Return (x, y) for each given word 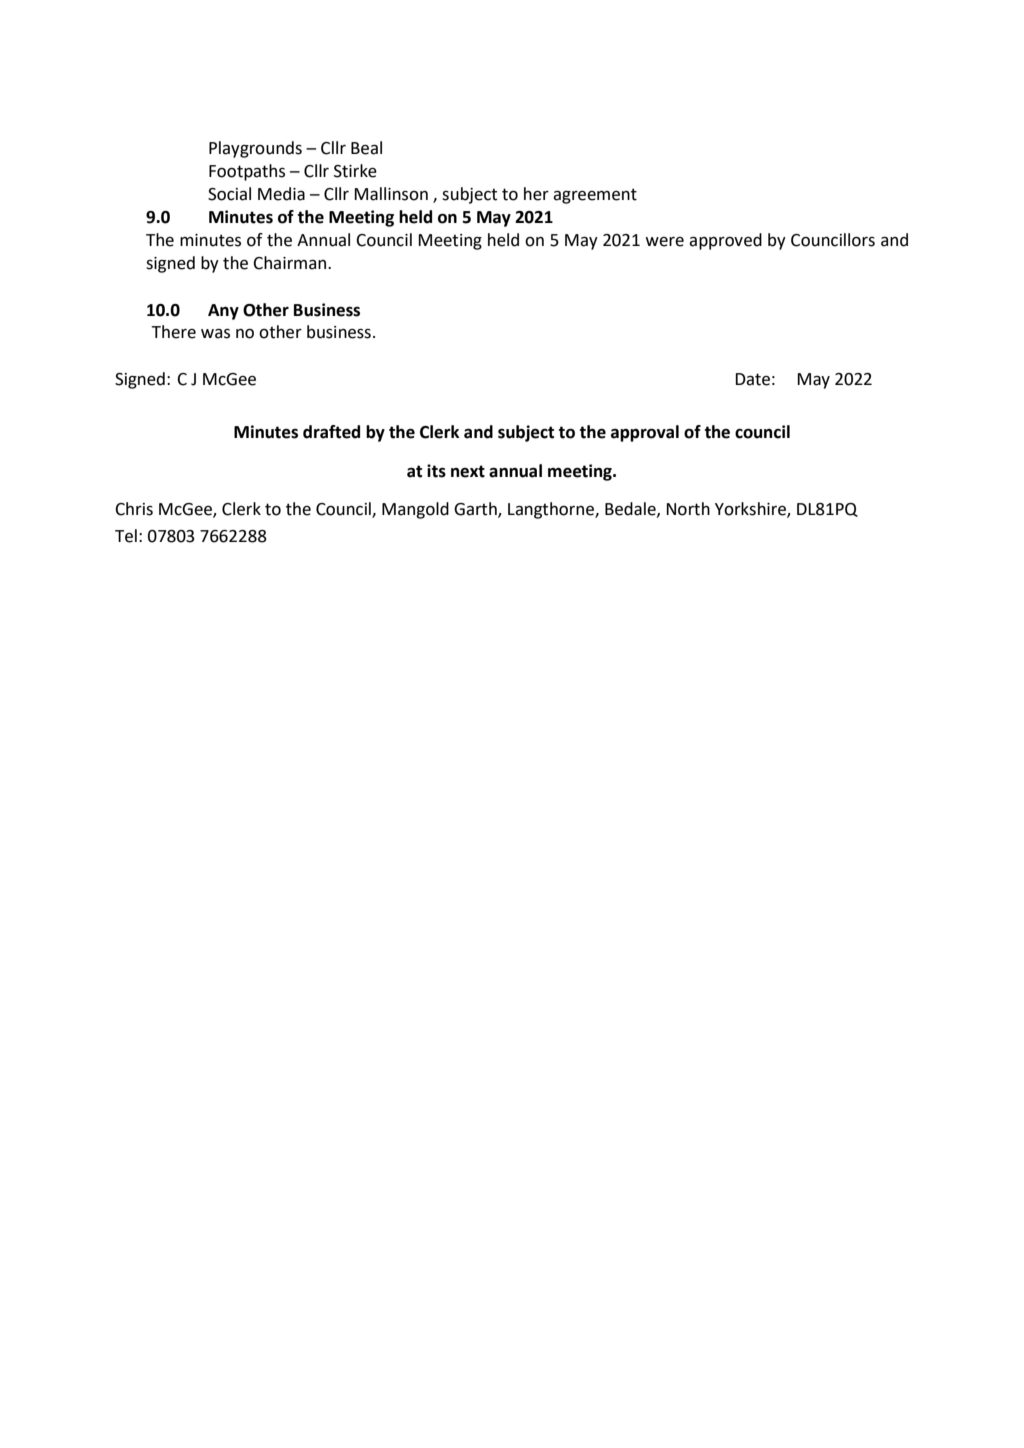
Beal (366, 148)
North (688, 509)
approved (725, 241)
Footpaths (247, 172)
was (215, 334)
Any (223, 312)
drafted (331, 432)
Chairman (291, 263)
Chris (134, 509)
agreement (595, 196)
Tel (126, 536)
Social (229, 194)
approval (645, 433)
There (173, 332)
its (436, 471)
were (664, 242)
